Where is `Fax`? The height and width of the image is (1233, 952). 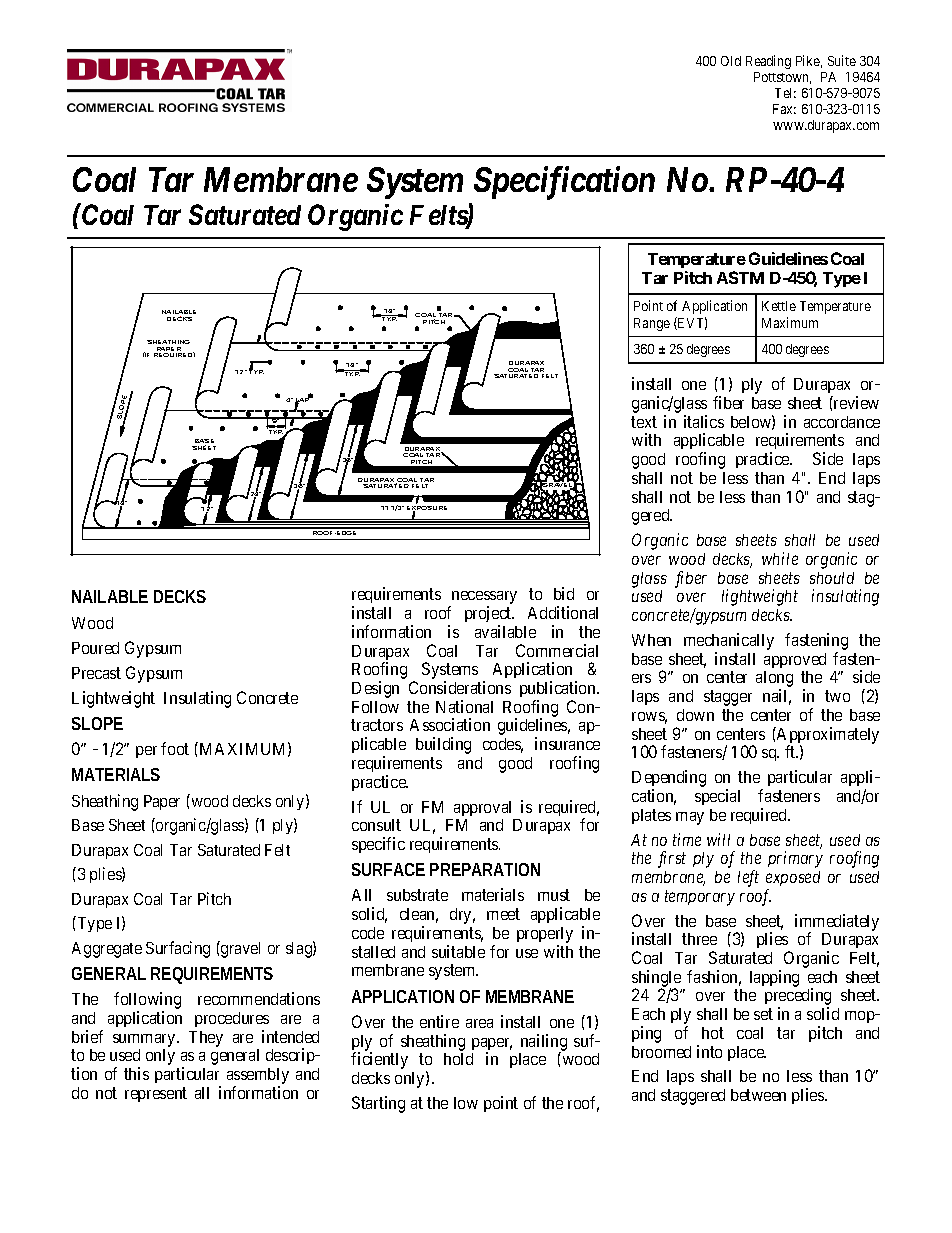 Fax is located at coordinates (784, 109).
